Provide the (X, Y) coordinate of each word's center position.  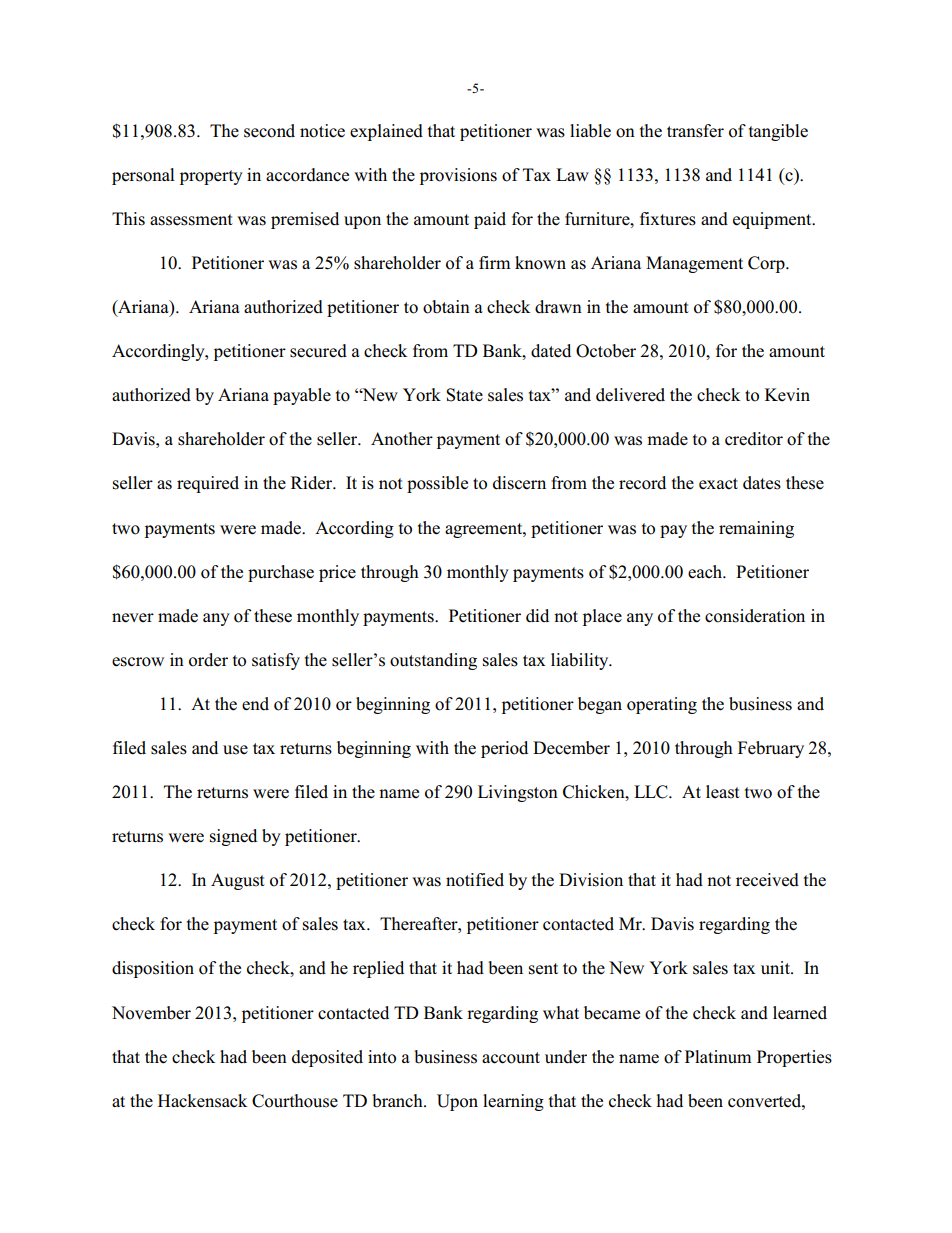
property (211, 177)
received (767, 880)
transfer (695, 131)
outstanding (433, 661)
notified (475, 880)
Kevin (787, 394)
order (208, 660)
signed (233, 837)
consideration (755, 616)
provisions (458, 176)
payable (302, 396)
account (511, 1058)
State (464, 395)
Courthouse (295, 1101)
